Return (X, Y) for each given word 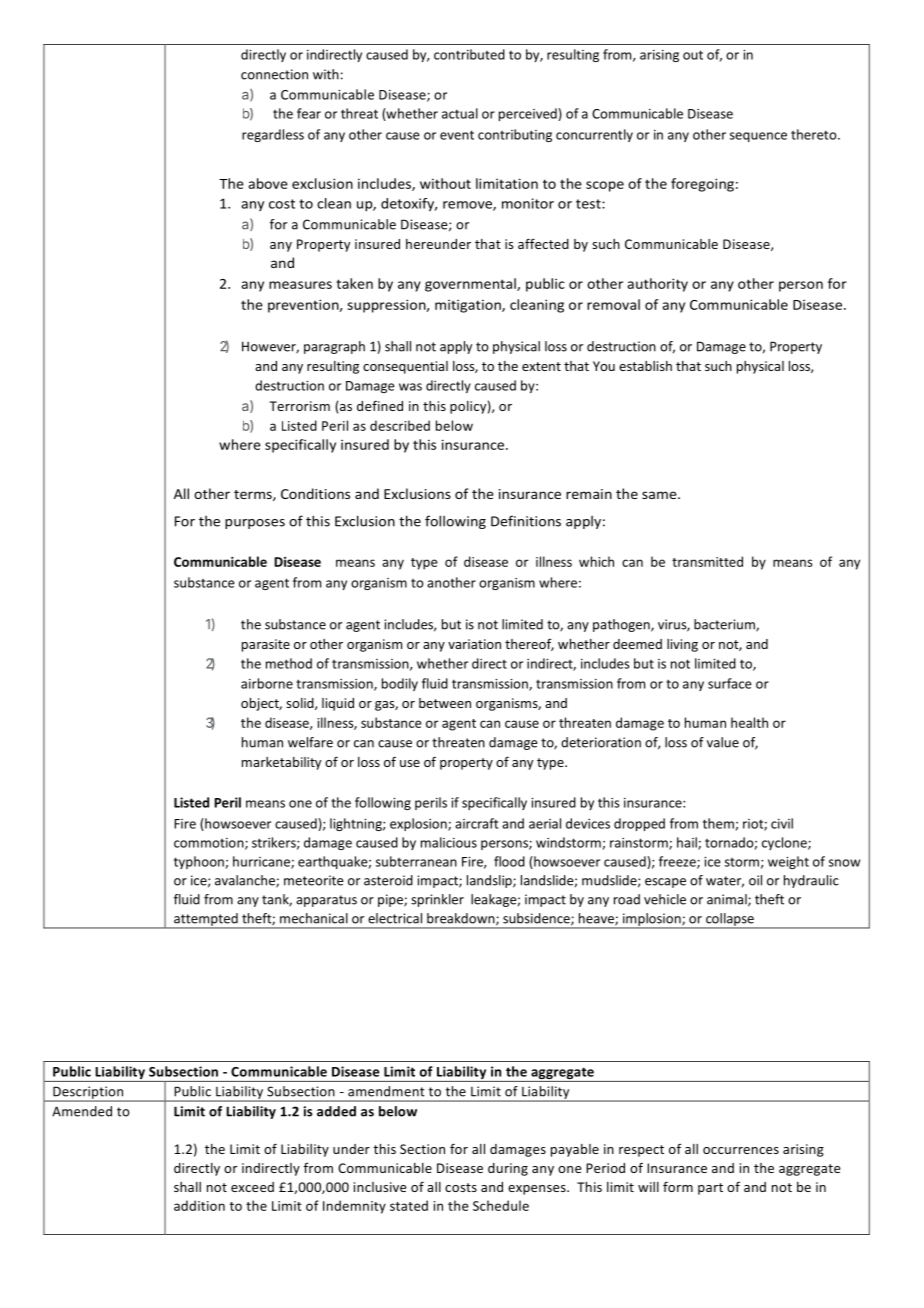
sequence (758, 137)
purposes (255, 524)
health (749, 722)
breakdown (462, 919)
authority (657, 285)
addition (199, 1205)
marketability (281, 763)
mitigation (469, 306)
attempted (206, 921)
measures (300, 285)
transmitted (707, 561)
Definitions (526, 521)
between (445, 703)
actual (460, 113)
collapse (730, 921)
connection (274, 74)
